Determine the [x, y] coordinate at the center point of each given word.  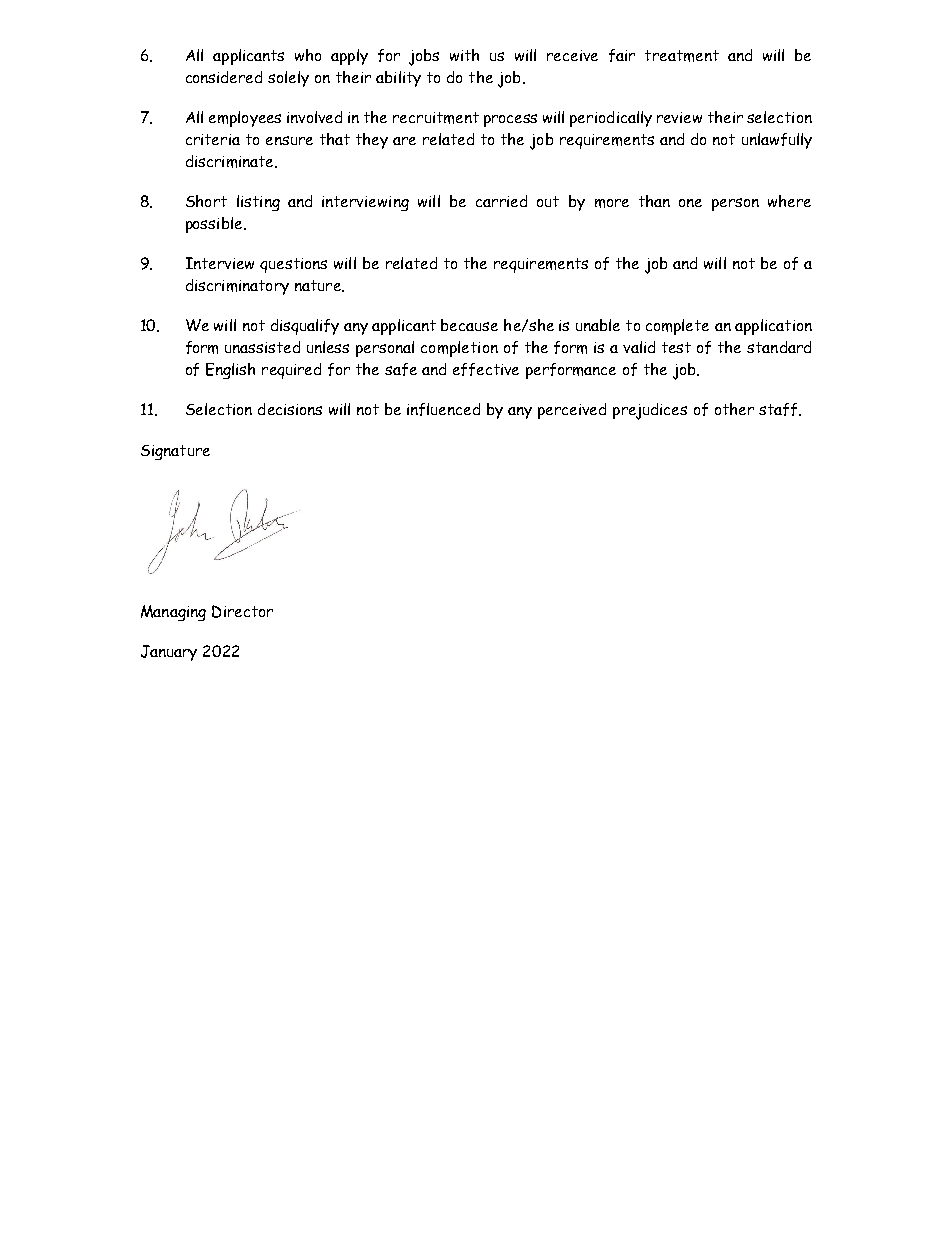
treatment [682, 56]
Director [242, 611]
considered [224, 77]
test [676, 347]
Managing [173, 613]
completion [459, 349]
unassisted [262, 347]
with [464, 55]
